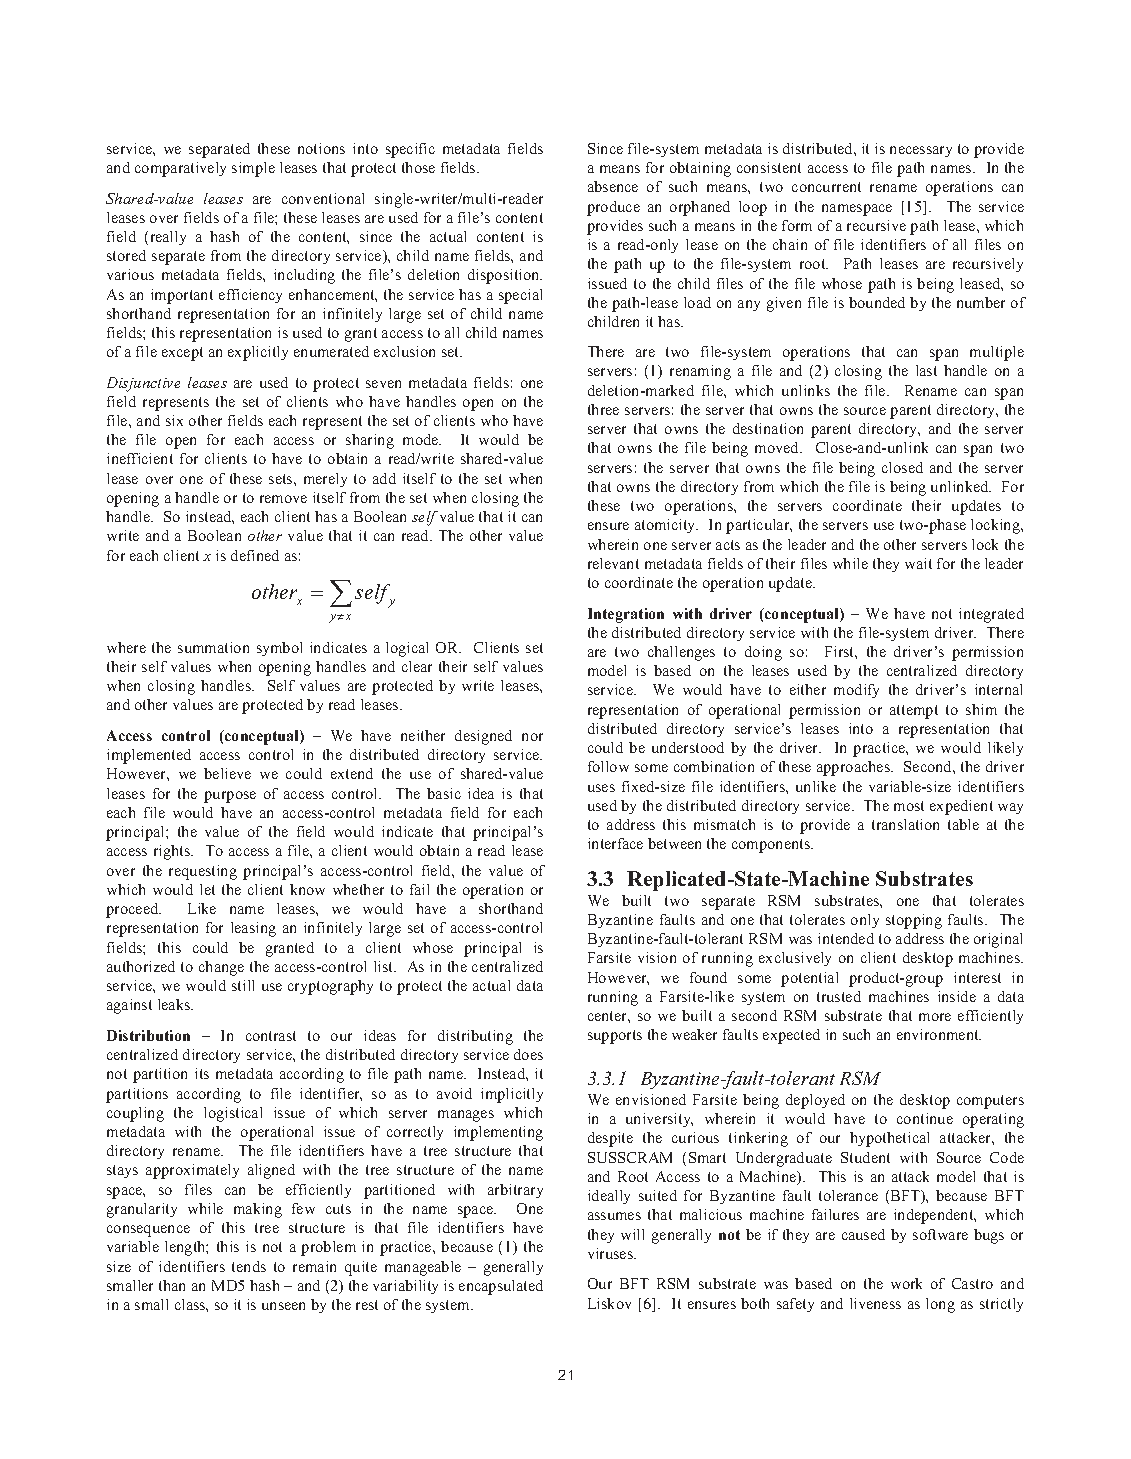  Describe the element at coordinates (249, 1266) in the screenshot. I see `tends` at that location.
